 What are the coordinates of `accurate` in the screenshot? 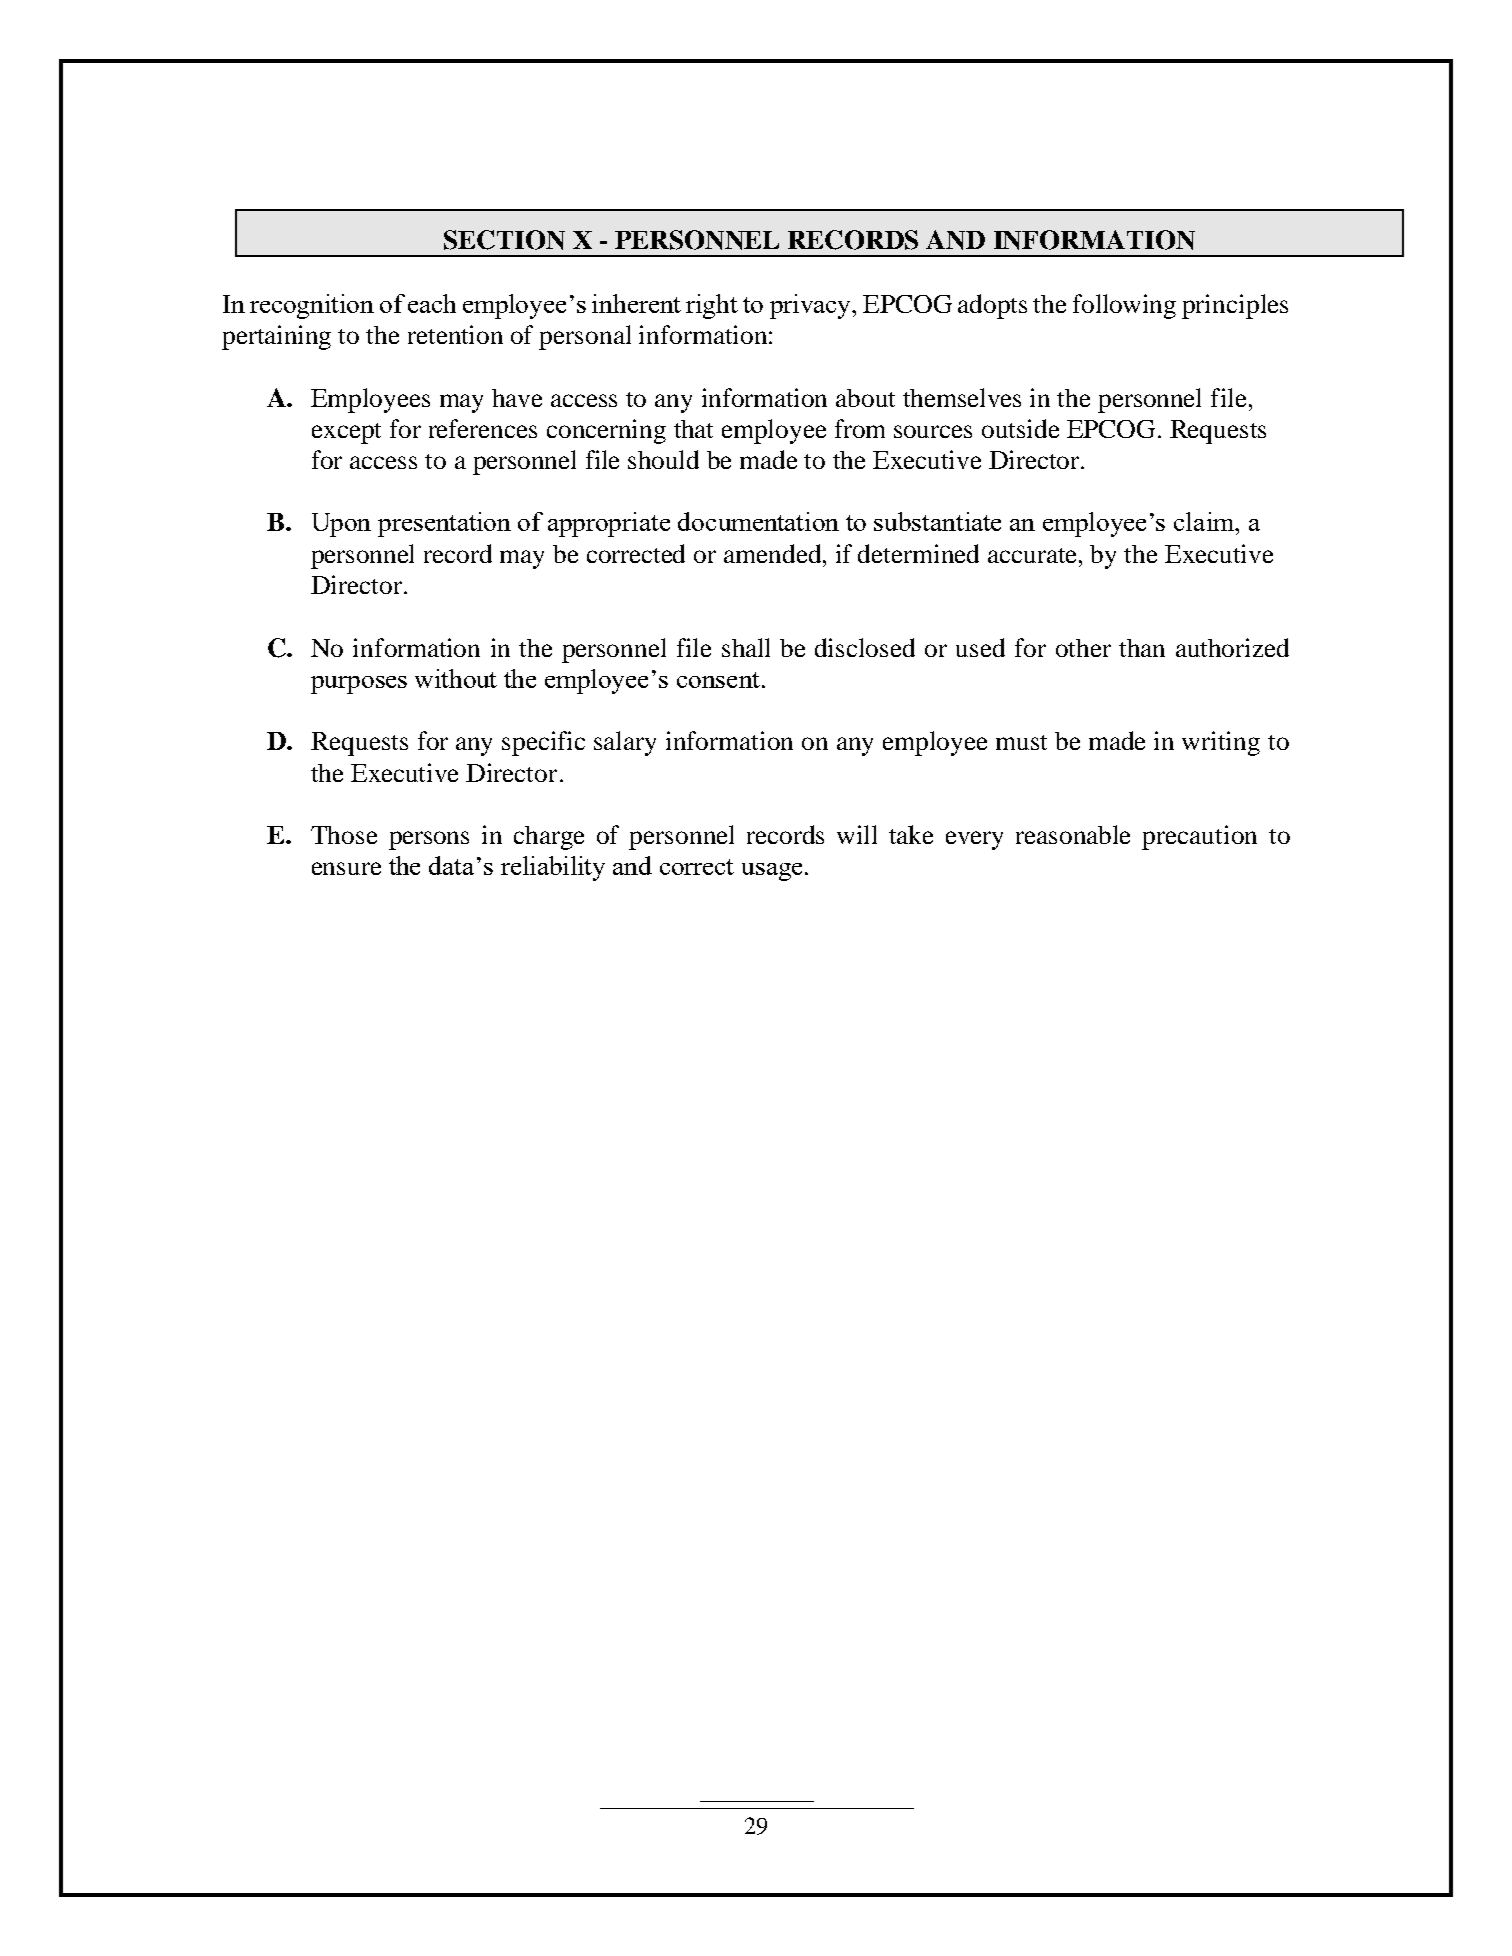 It's located at (1034, 555).
